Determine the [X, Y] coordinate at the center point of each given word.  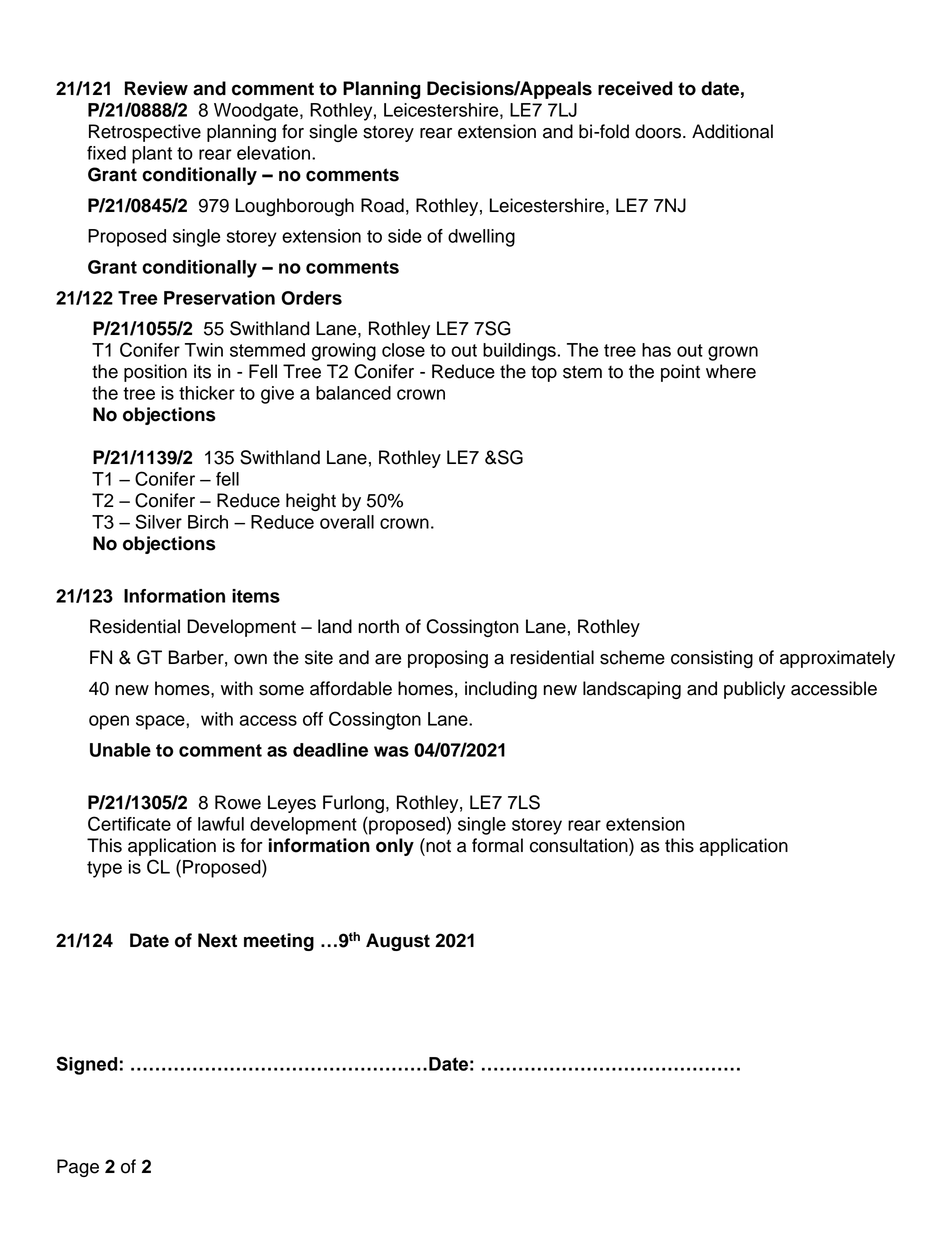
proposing [448, 659]
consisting [712, 659]
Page [78, 1168]
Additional [732, 131]
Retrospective [145, 133]
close [403, 350]
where [731, 371]
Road [382, 205]
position [155, 373]
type [104, 869]
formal [497, 845]
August [398, 942]
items [256, 596]
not [437, 845]
